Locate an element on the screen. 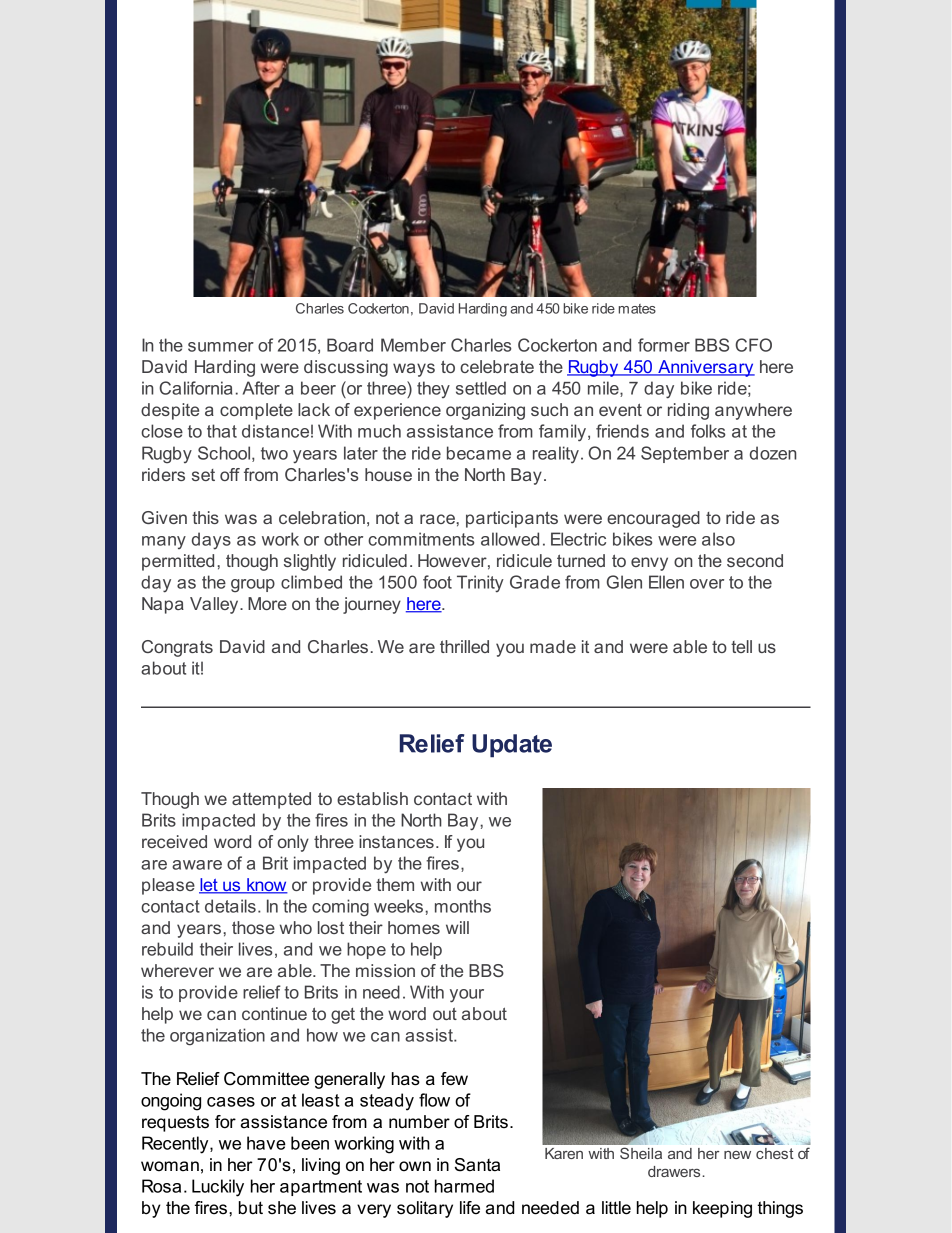  former is located at coordinates (664, 345).
